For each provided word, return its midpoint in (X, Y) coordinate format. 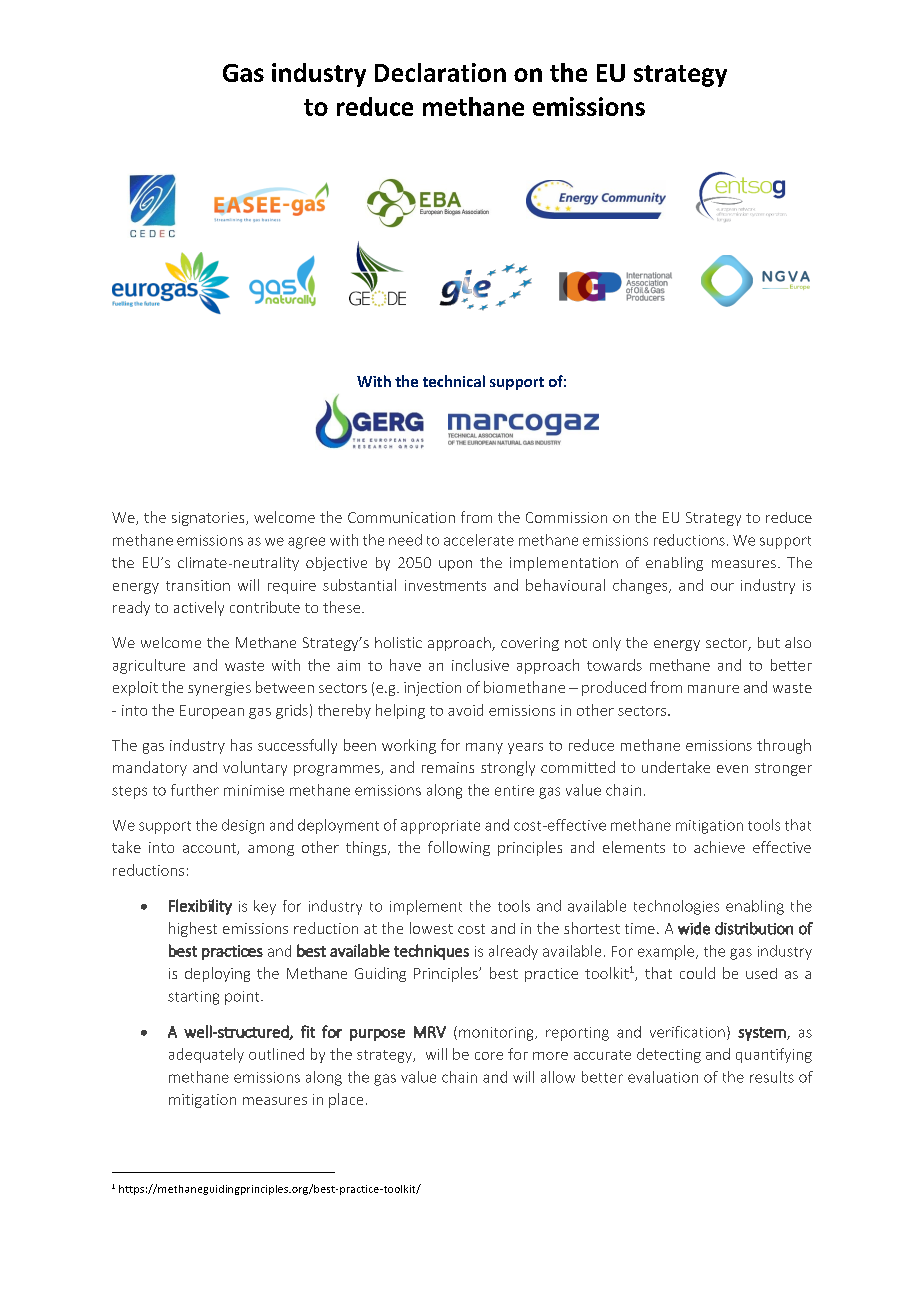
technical (454, 381)
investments (445, 585)
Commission (566, 517)
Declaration (440, 72)
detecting (669, 1055)
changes (641, 586)
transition (198, 585)
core (489, 1056)
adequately (206, 1055)
